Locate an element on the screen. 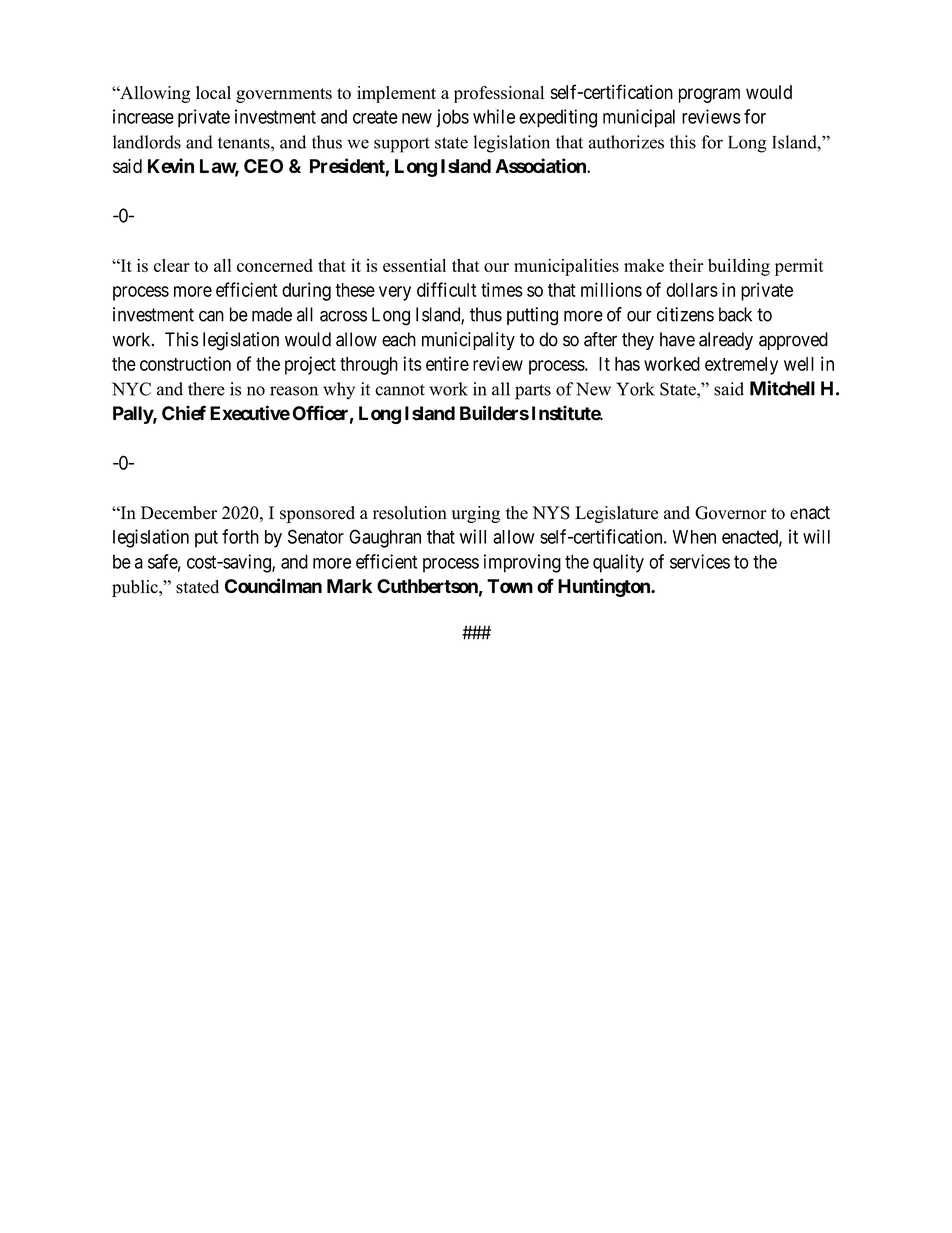  construction is located at coordinates (185, 363).
